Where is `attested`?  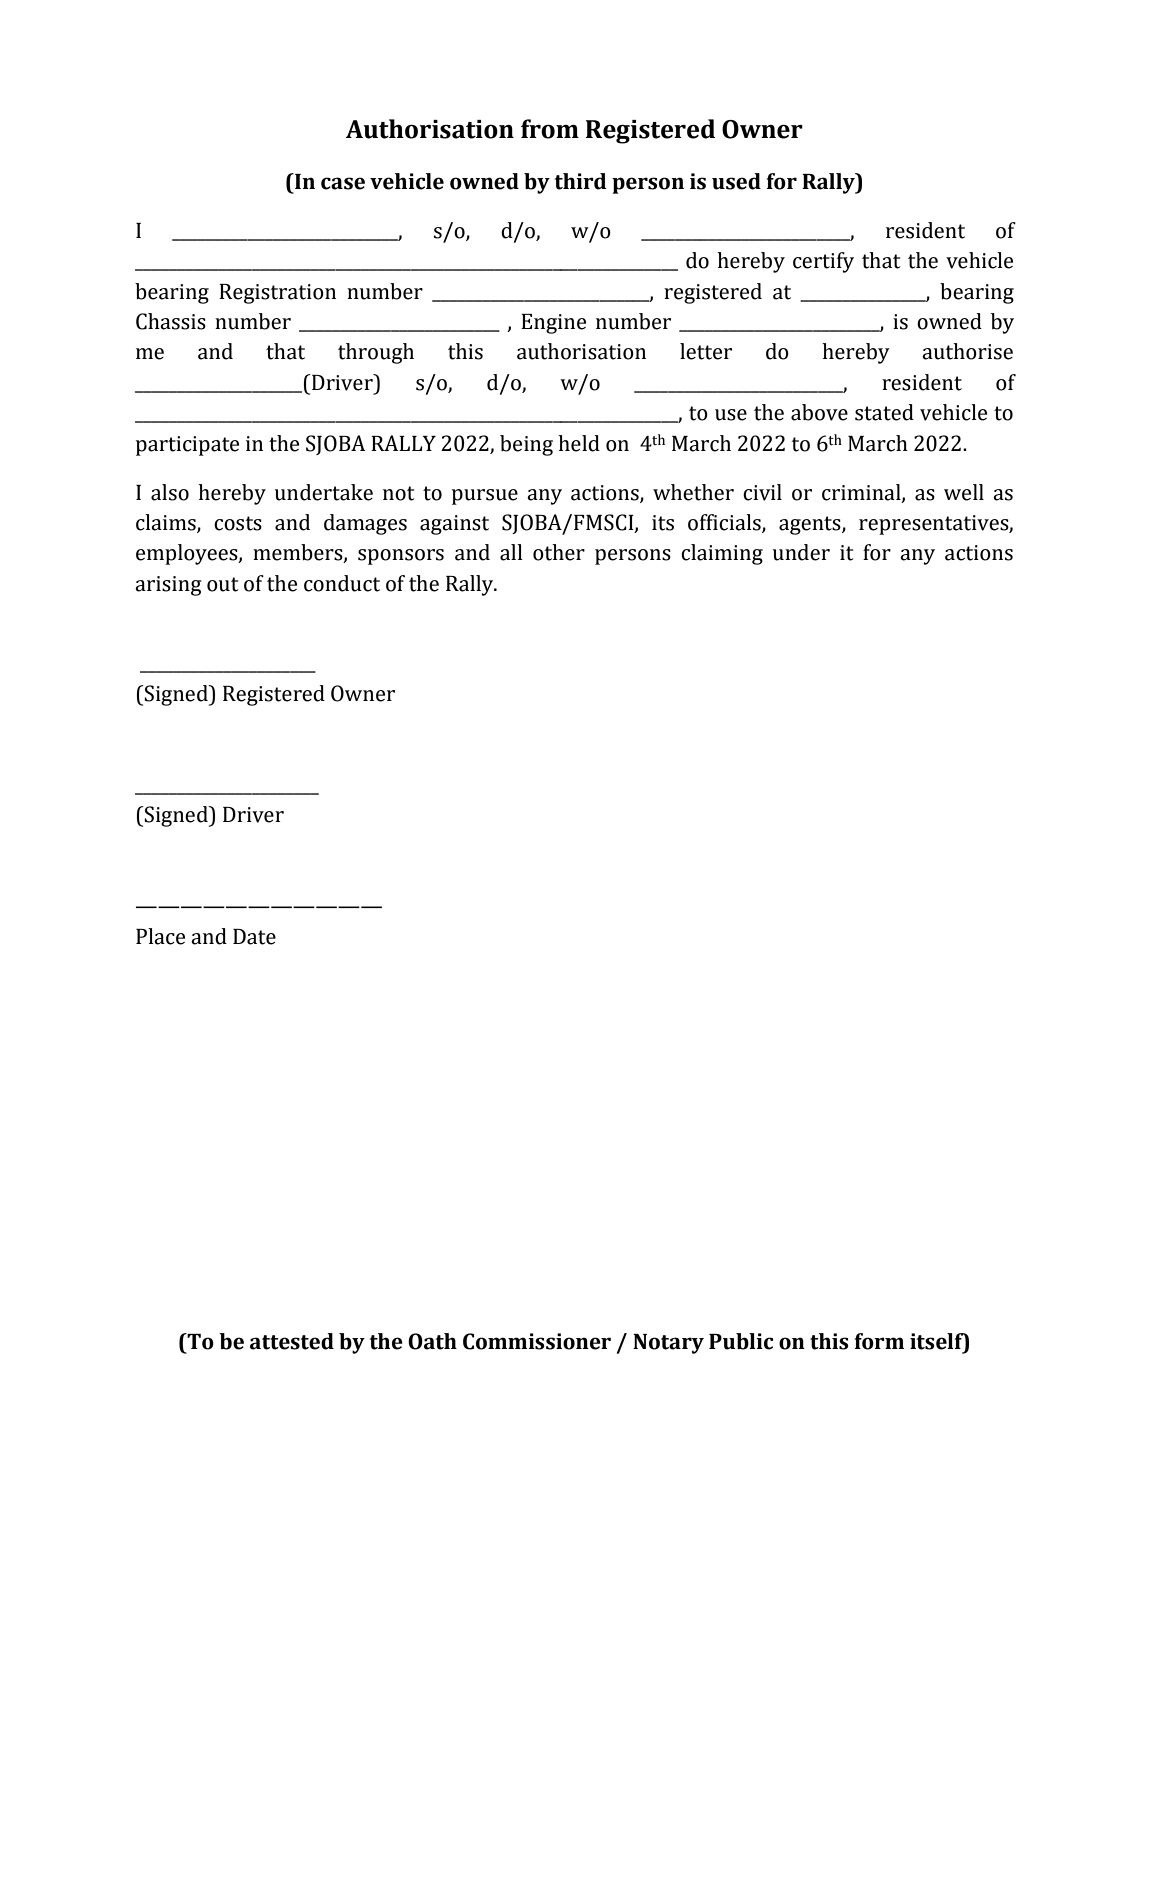 attested is located at coordinates (292, 1341).
